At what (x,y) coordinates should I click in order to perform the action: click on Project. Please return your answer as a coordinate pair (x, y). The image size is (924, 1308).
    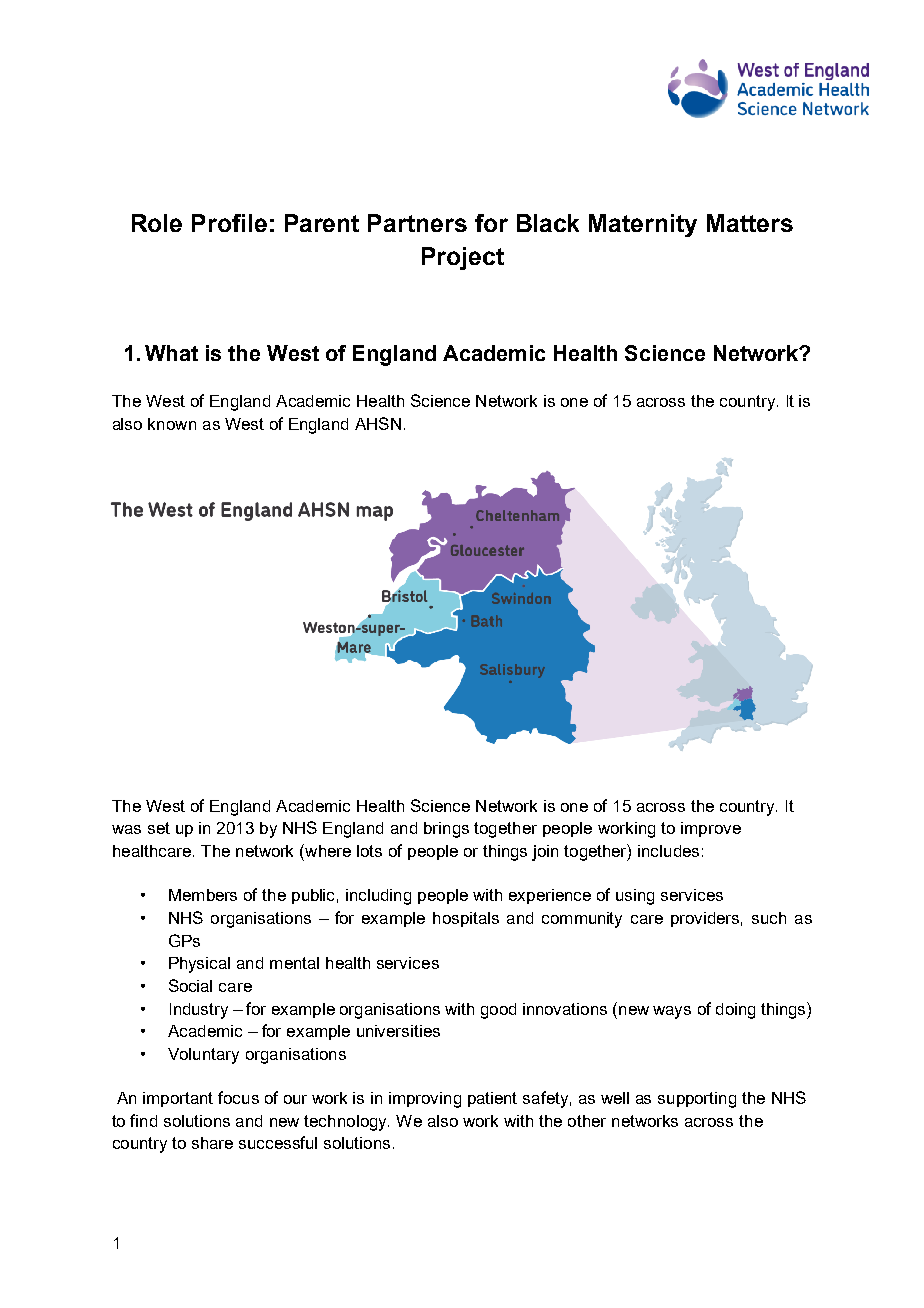
    Looking at the image, I should click on (463, 258).
